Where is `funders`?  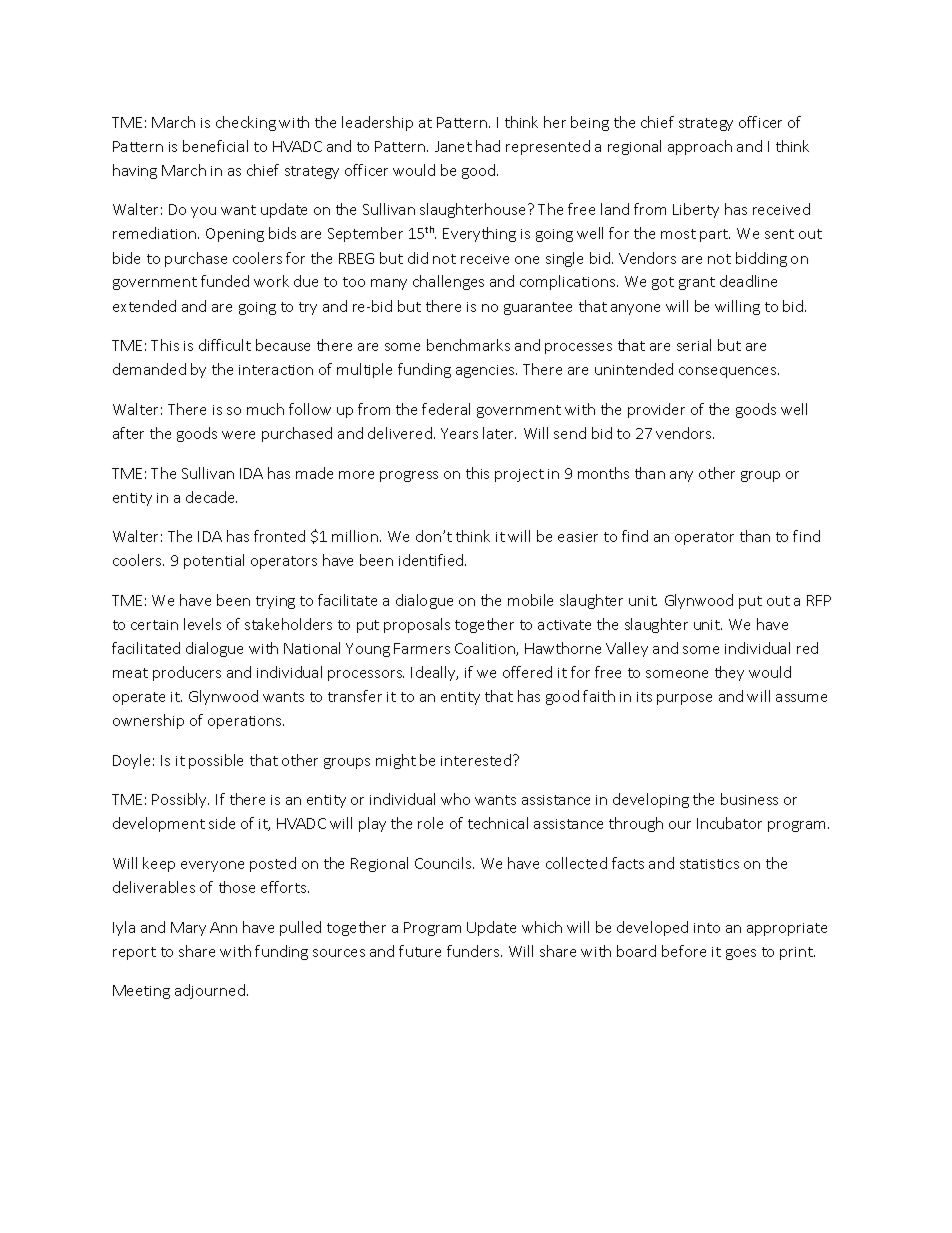
funders is located at coordinates (474, 951).
